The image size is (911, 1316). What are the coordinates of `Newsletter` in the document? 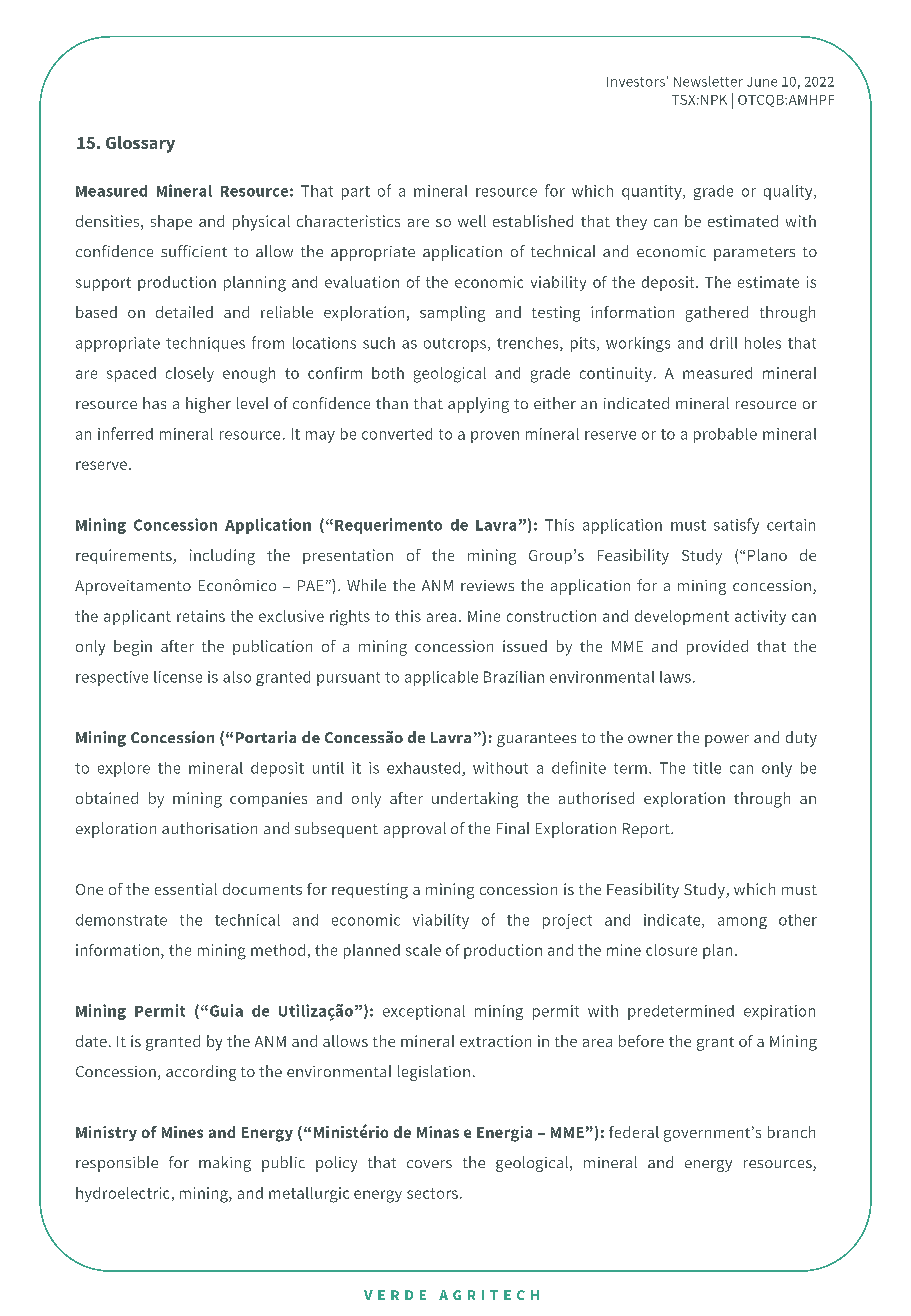 It's located at (708, 81).
